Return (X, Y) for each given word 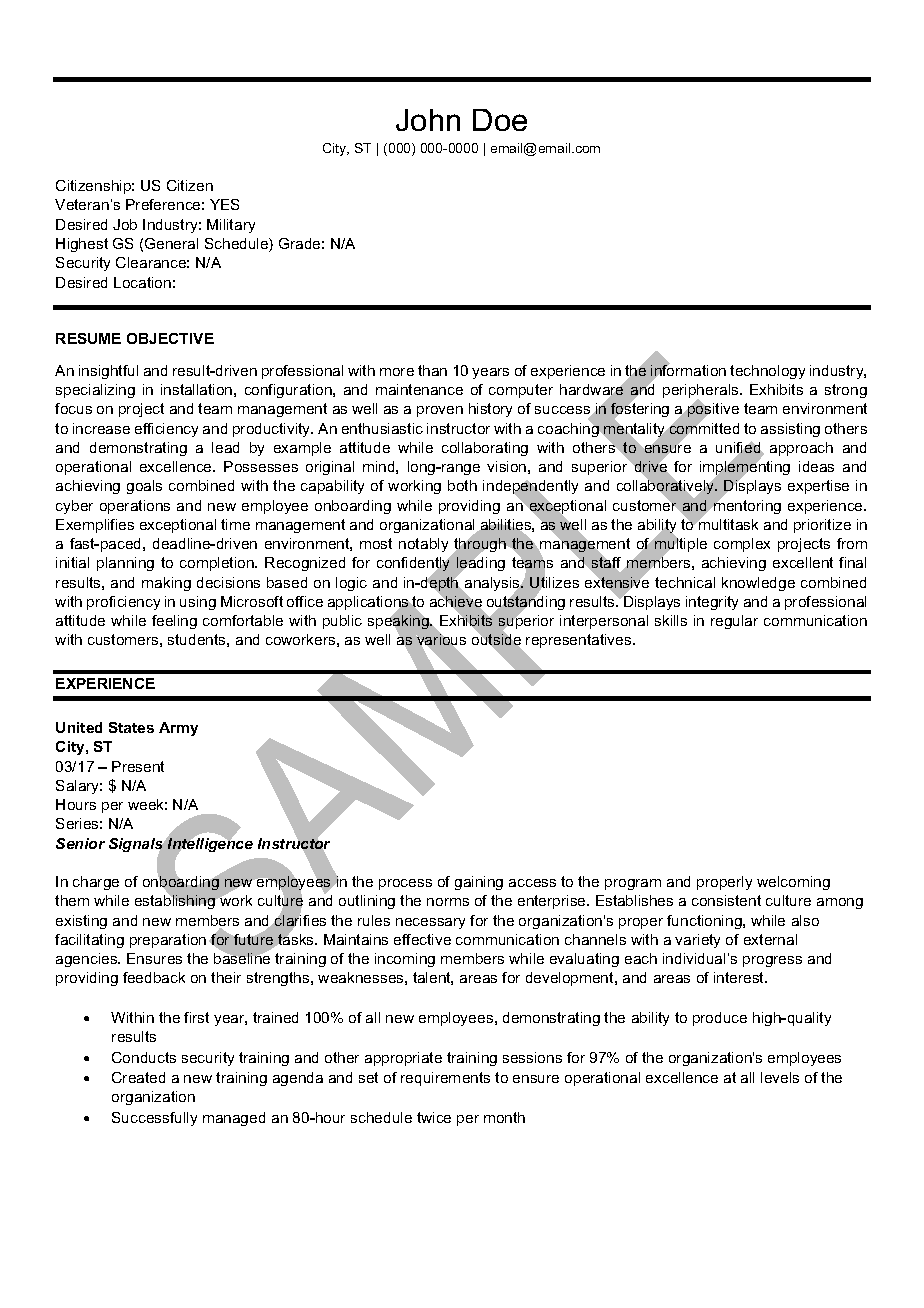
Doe (500, 120)
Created (138, 1077)
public (342, 622)
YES (224, 204)
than (432, 370)
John (428, 120)
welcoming (793, 883)
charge (96, 883)
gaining (479, 883)
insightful (108, 372)
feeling (174, 622)
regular (734, 622)
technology (767, 372)
